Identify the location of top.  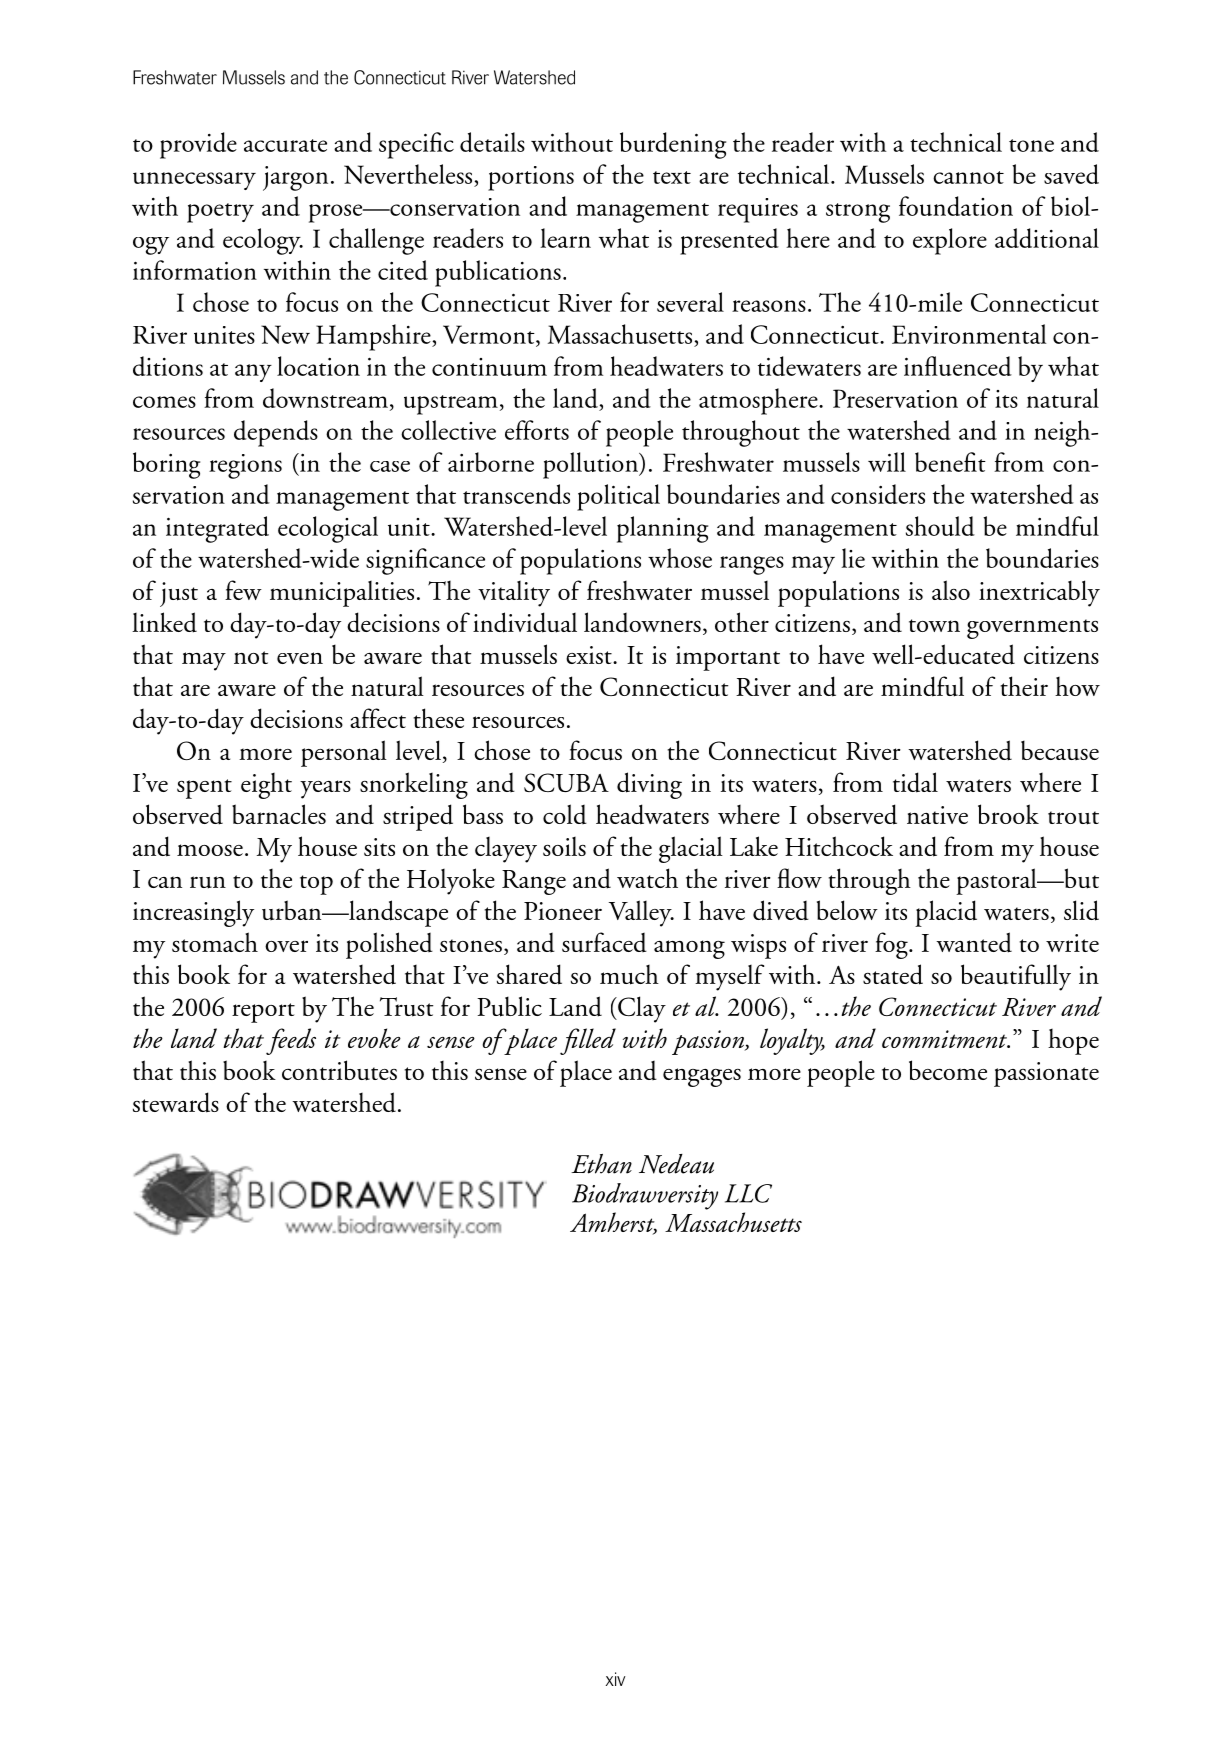
(316, 885).
